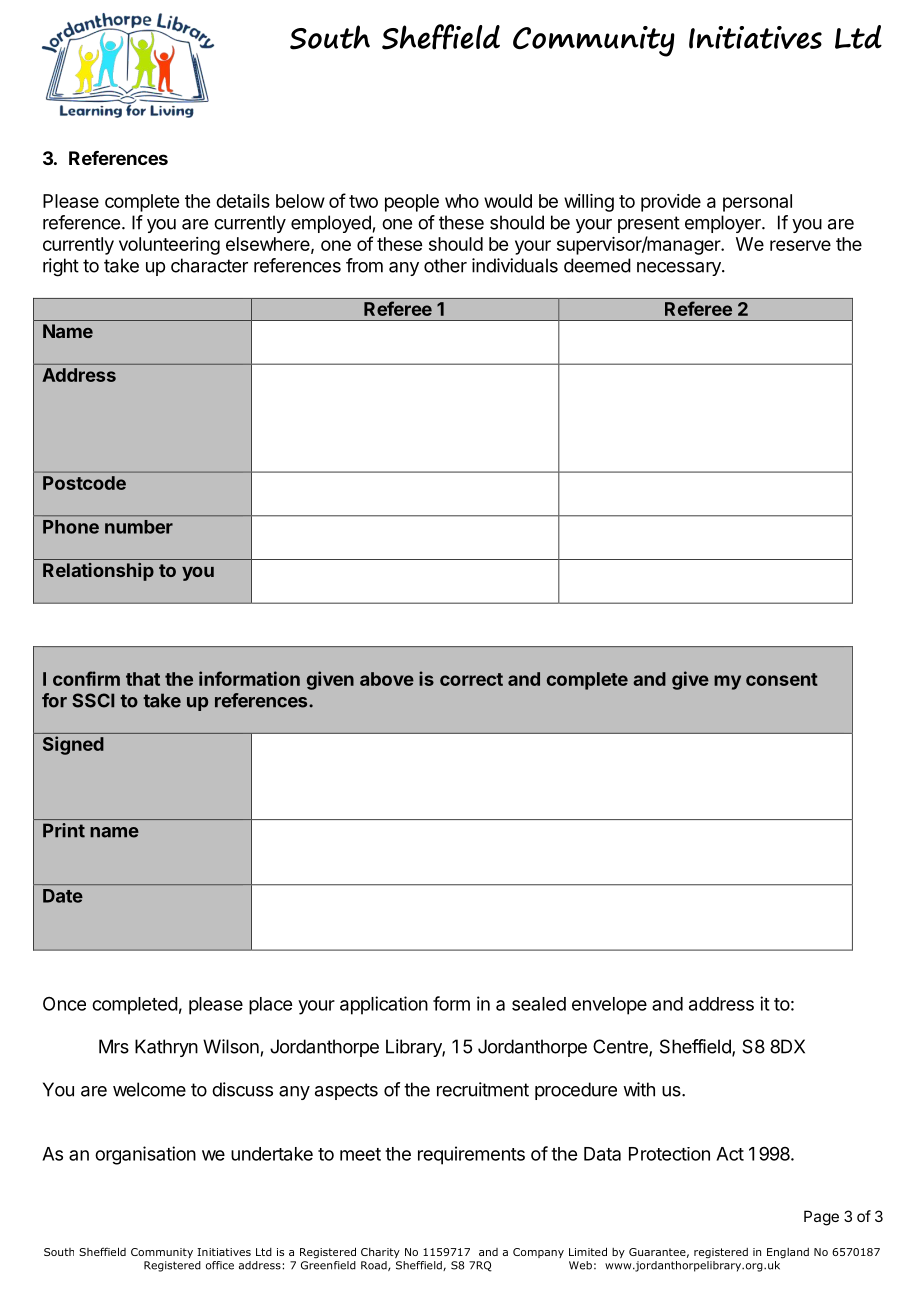  What do you see at coordinates (98, 572) in the screenshot?
I see `Relationship` at bounding box center [98, 572].
